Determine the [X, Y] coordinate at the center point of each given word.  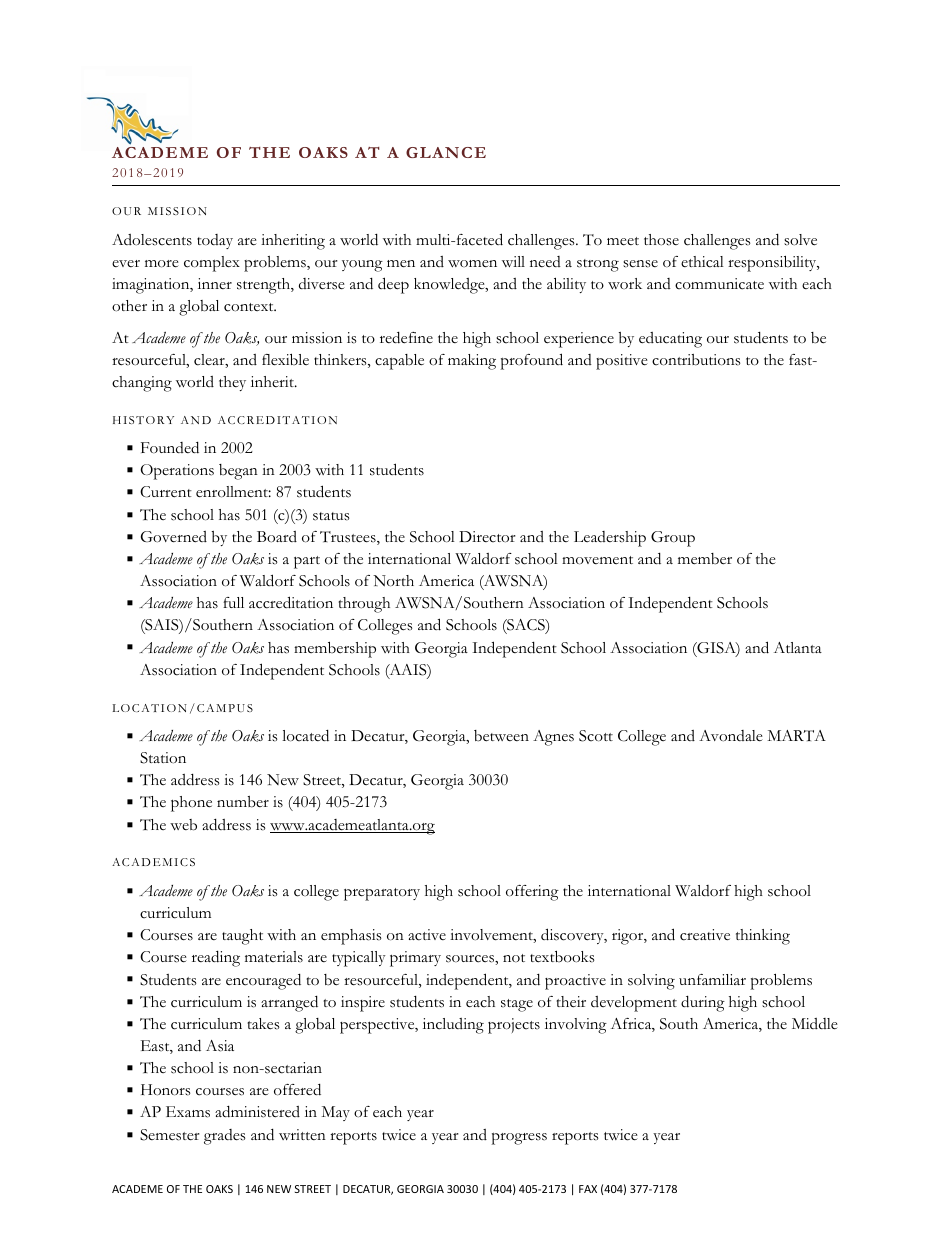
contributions [696, 360]
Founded [170, 448]
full [233, 602]
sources [471, 959]
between [501, 736]
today [215, 241]
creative [705, 935]
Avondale [731, 736]
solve [800, 240]
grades [225, 1137]
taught [242, 937]
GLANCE [446, 152]
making [472, 362]
